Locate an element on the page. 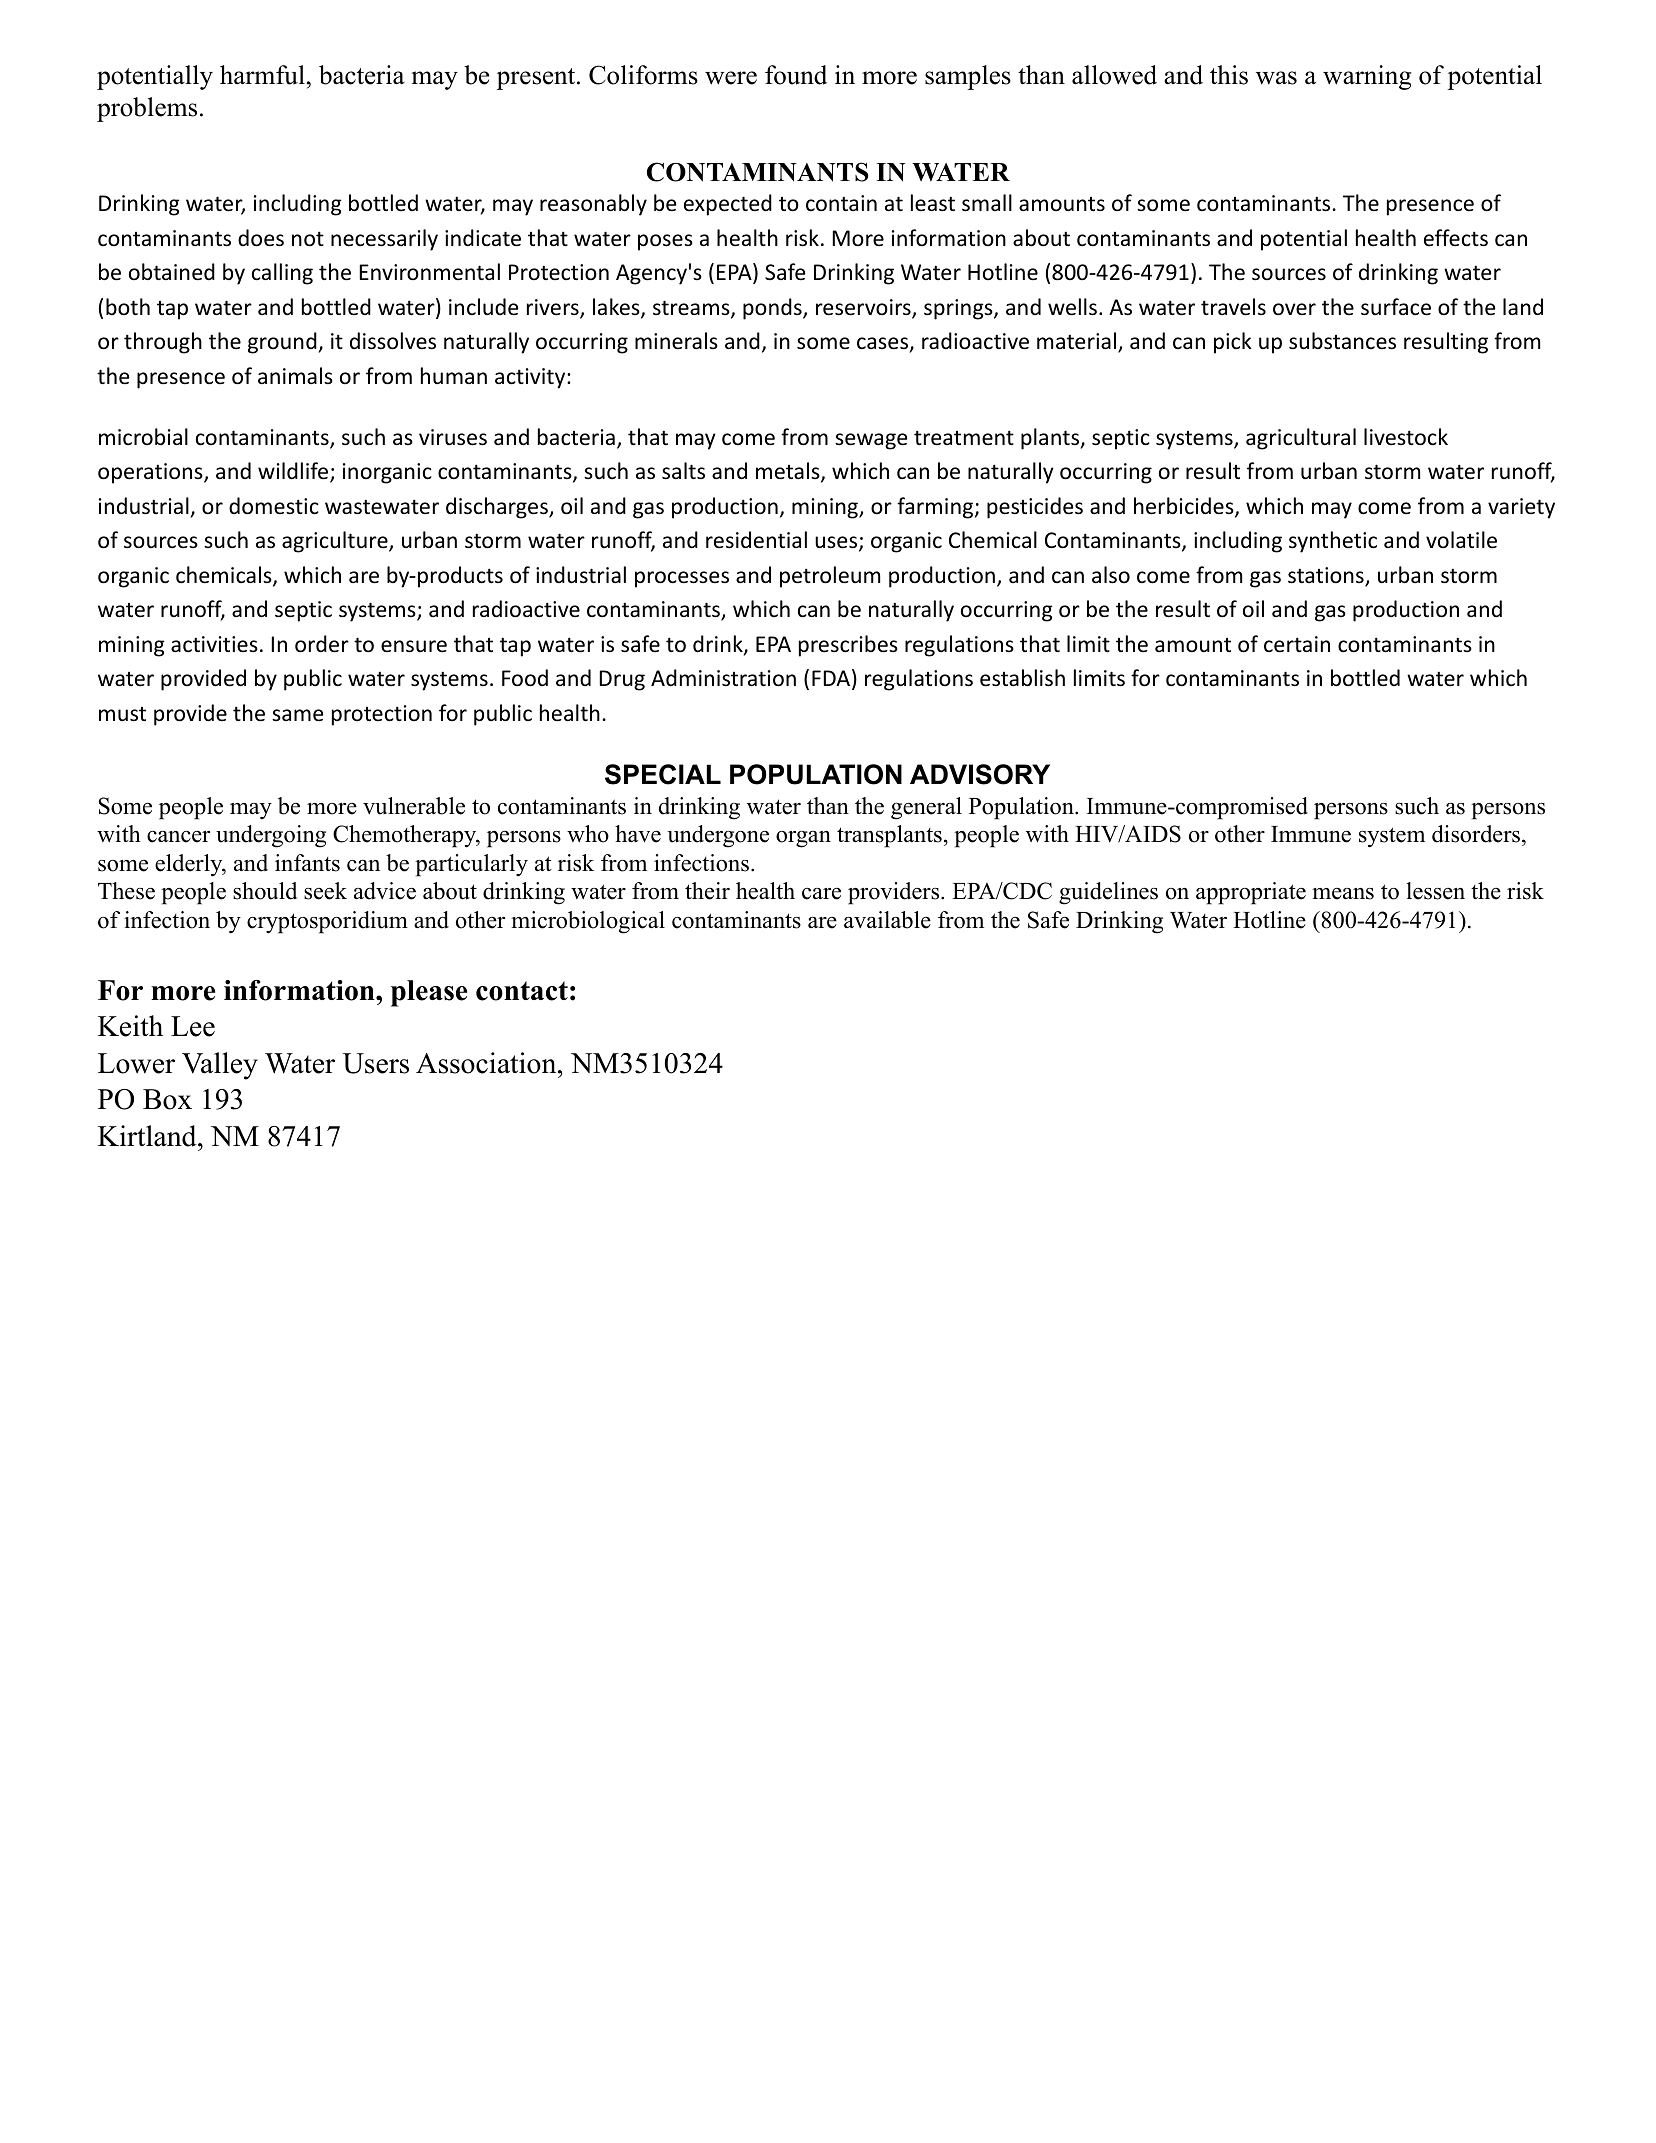  harmful is located at coordinates (262, 75).
